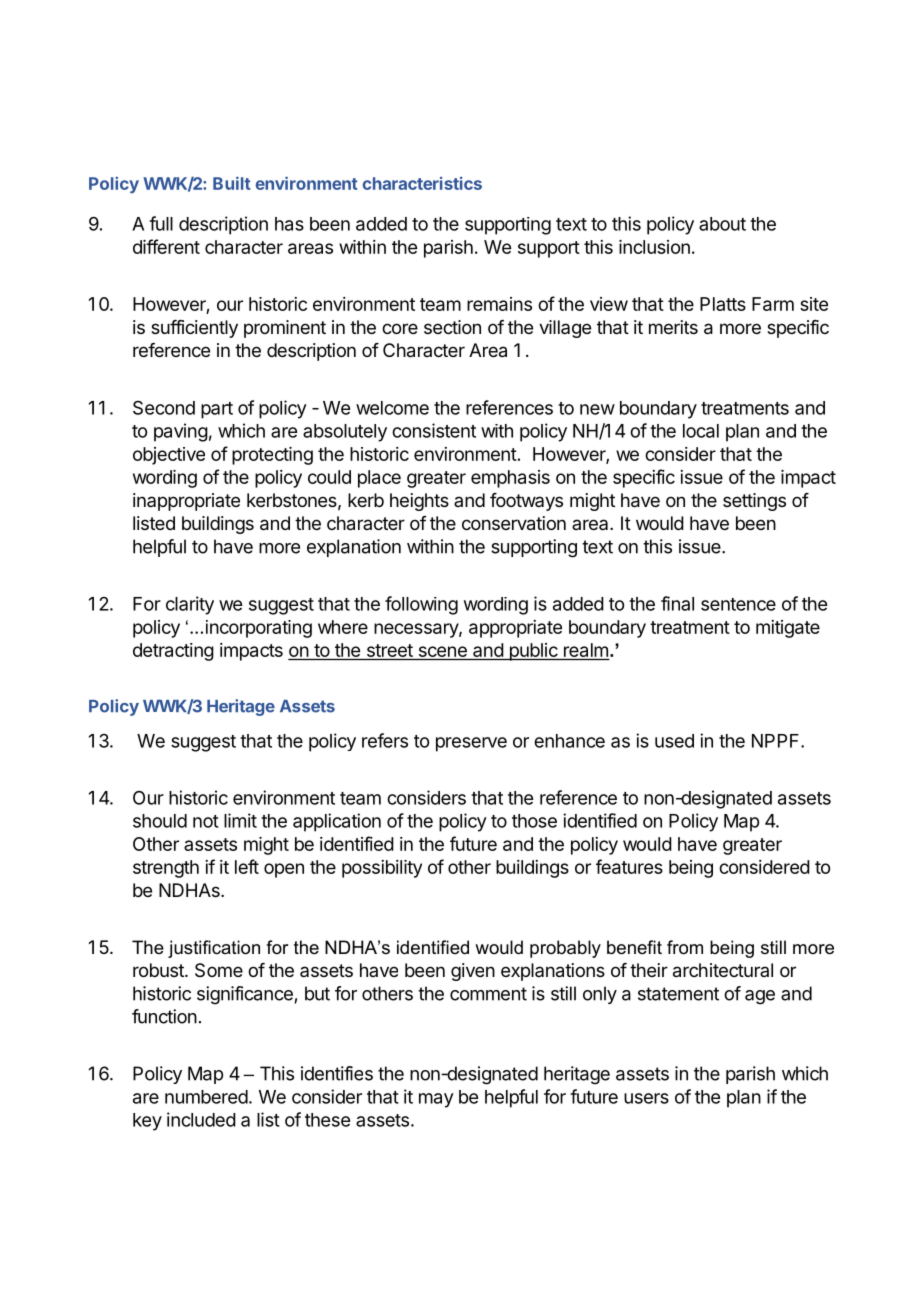  What do you see at coordinates (646, 1098) in the screenshot?
I see `users` at bounding box center [646, 1098].
